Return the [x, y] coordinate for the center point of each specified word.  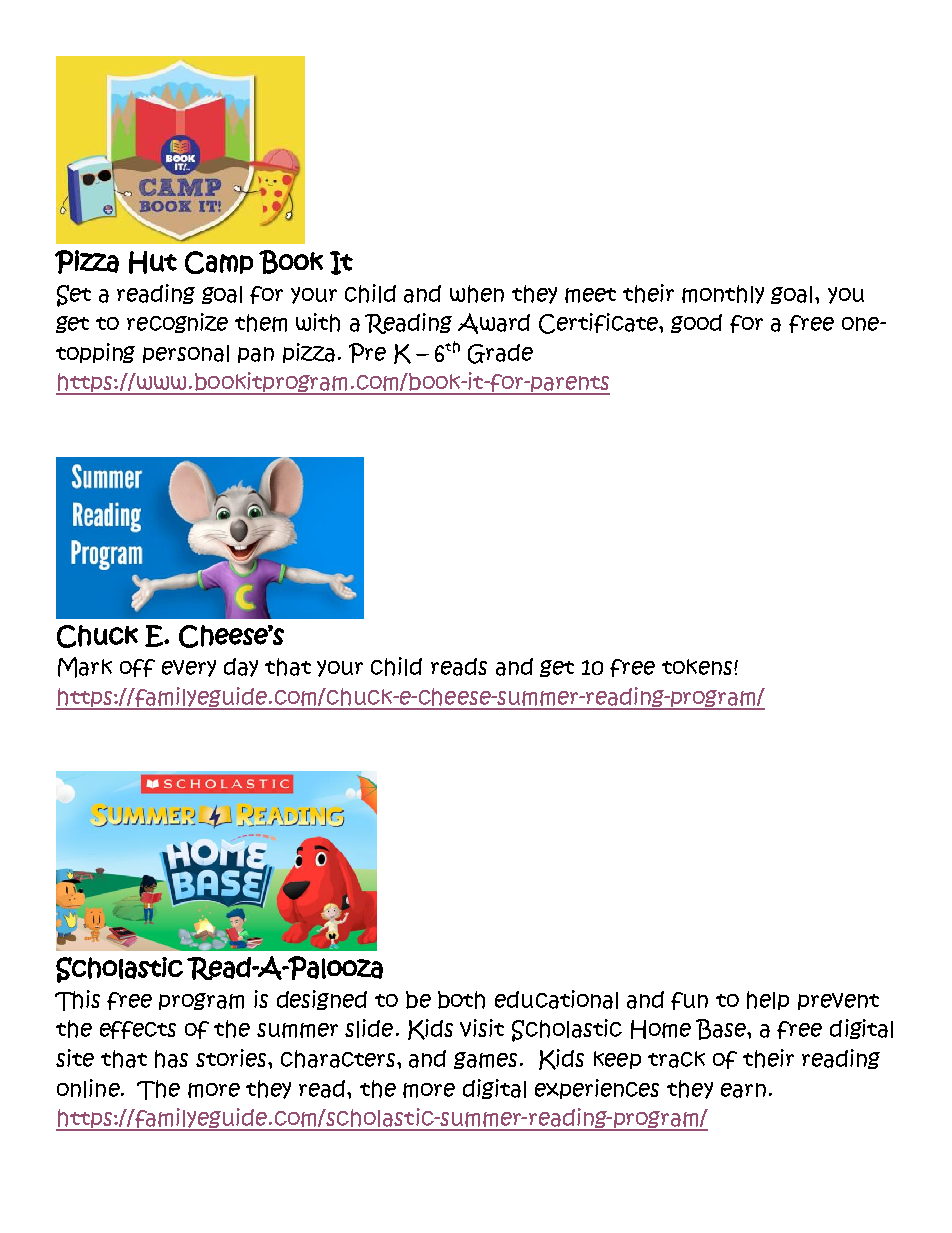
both [461, 1000]
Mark [85, 667]
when [477, 294]
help [768, 1000]
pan [256, 355]
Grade [500, 354]
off [137, 668]
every [189, 668]
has [171, 1059]
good [696, 323]
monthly [723, 294]
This [77, 1000]
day [241, 667]
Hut [153, 262]
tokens [698, 667]
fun [689, 1001]
